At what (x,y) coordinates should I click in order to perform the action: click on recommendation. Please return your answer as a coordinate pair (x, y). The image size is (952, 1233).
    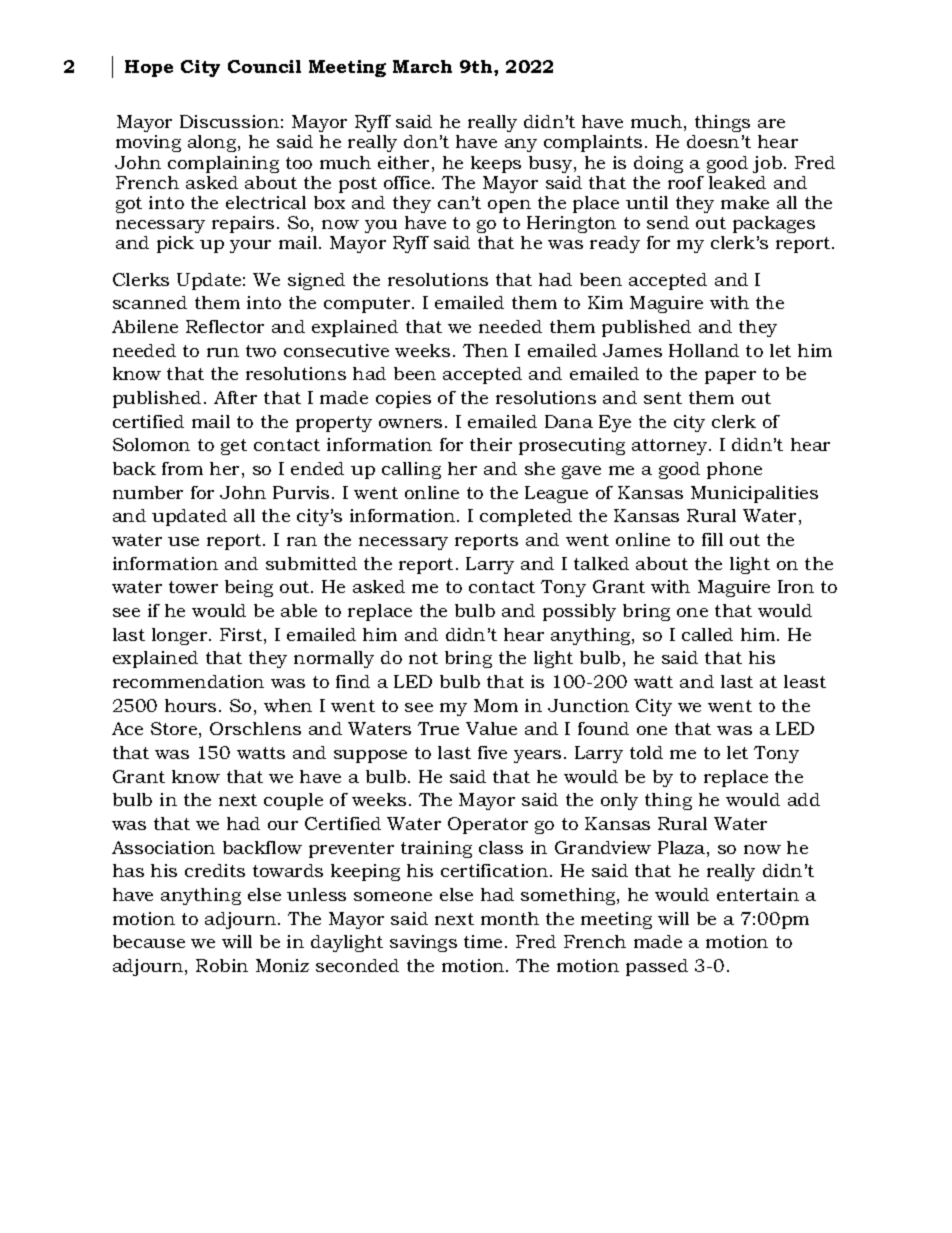
    Looking at the image, I should click on (188, 681).
